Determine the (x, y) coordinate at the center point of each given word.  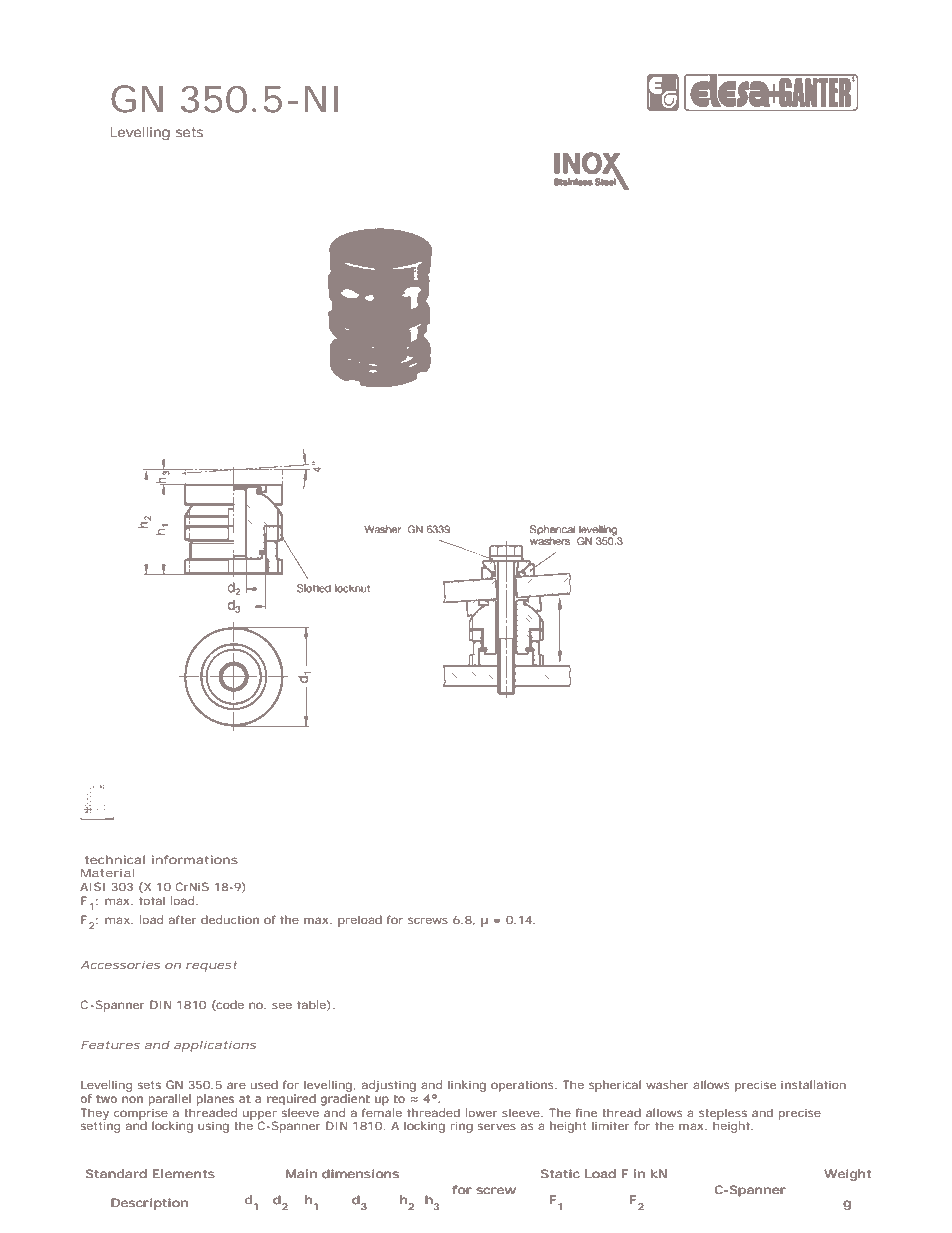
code (229, 1005)
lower (481, 1112)
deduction (230, 919)
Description (150, 1204)
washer (667, 1084)
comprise (141, 1114)
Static (560, 1173)
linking (467, 1086)
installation (813, 1084)
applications (215, 1046)
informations (195, 859)
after (182, 919)
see (282, 1006)
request (211, 966)
